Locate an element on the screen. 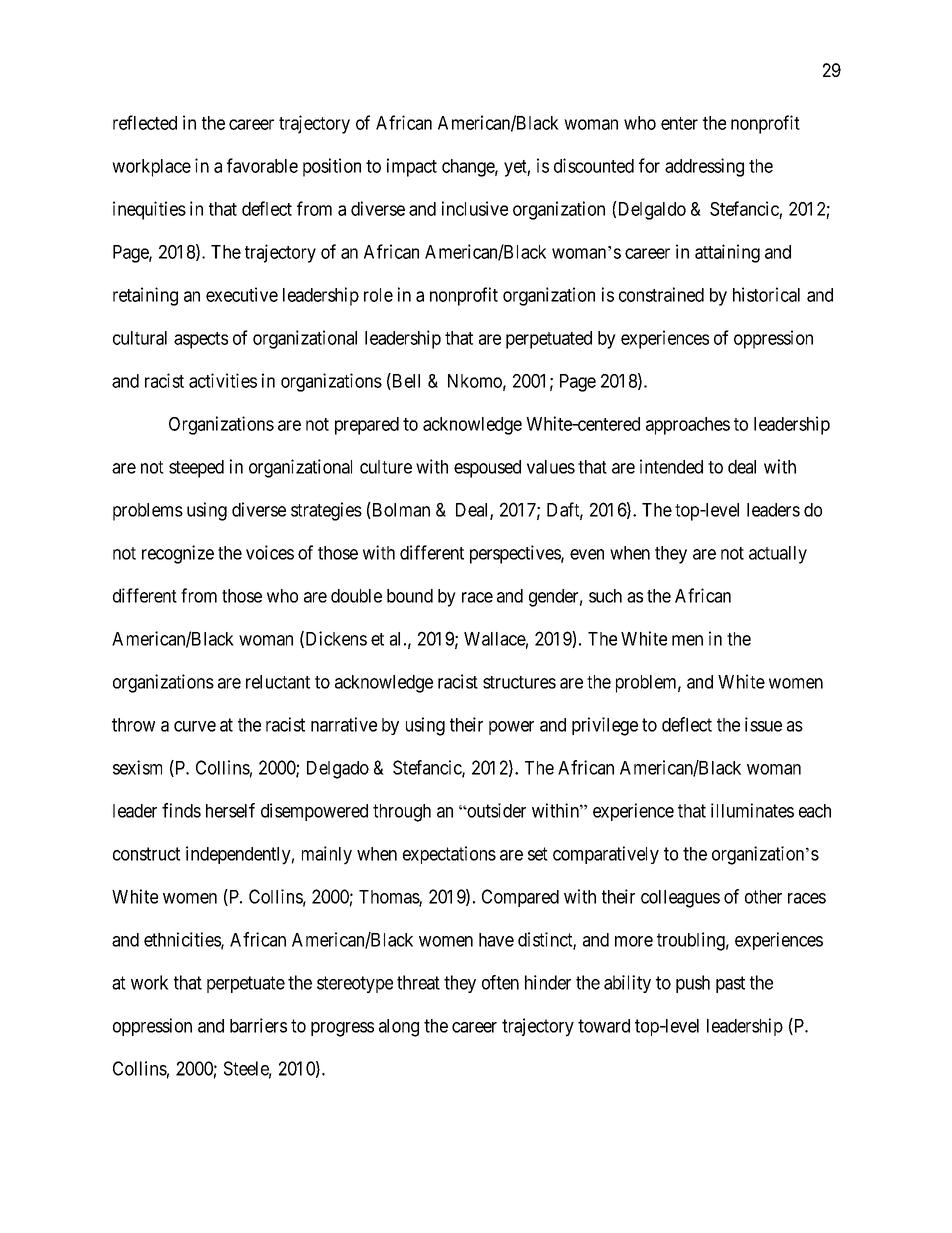  recognize is located at coordinates (178, 554).
